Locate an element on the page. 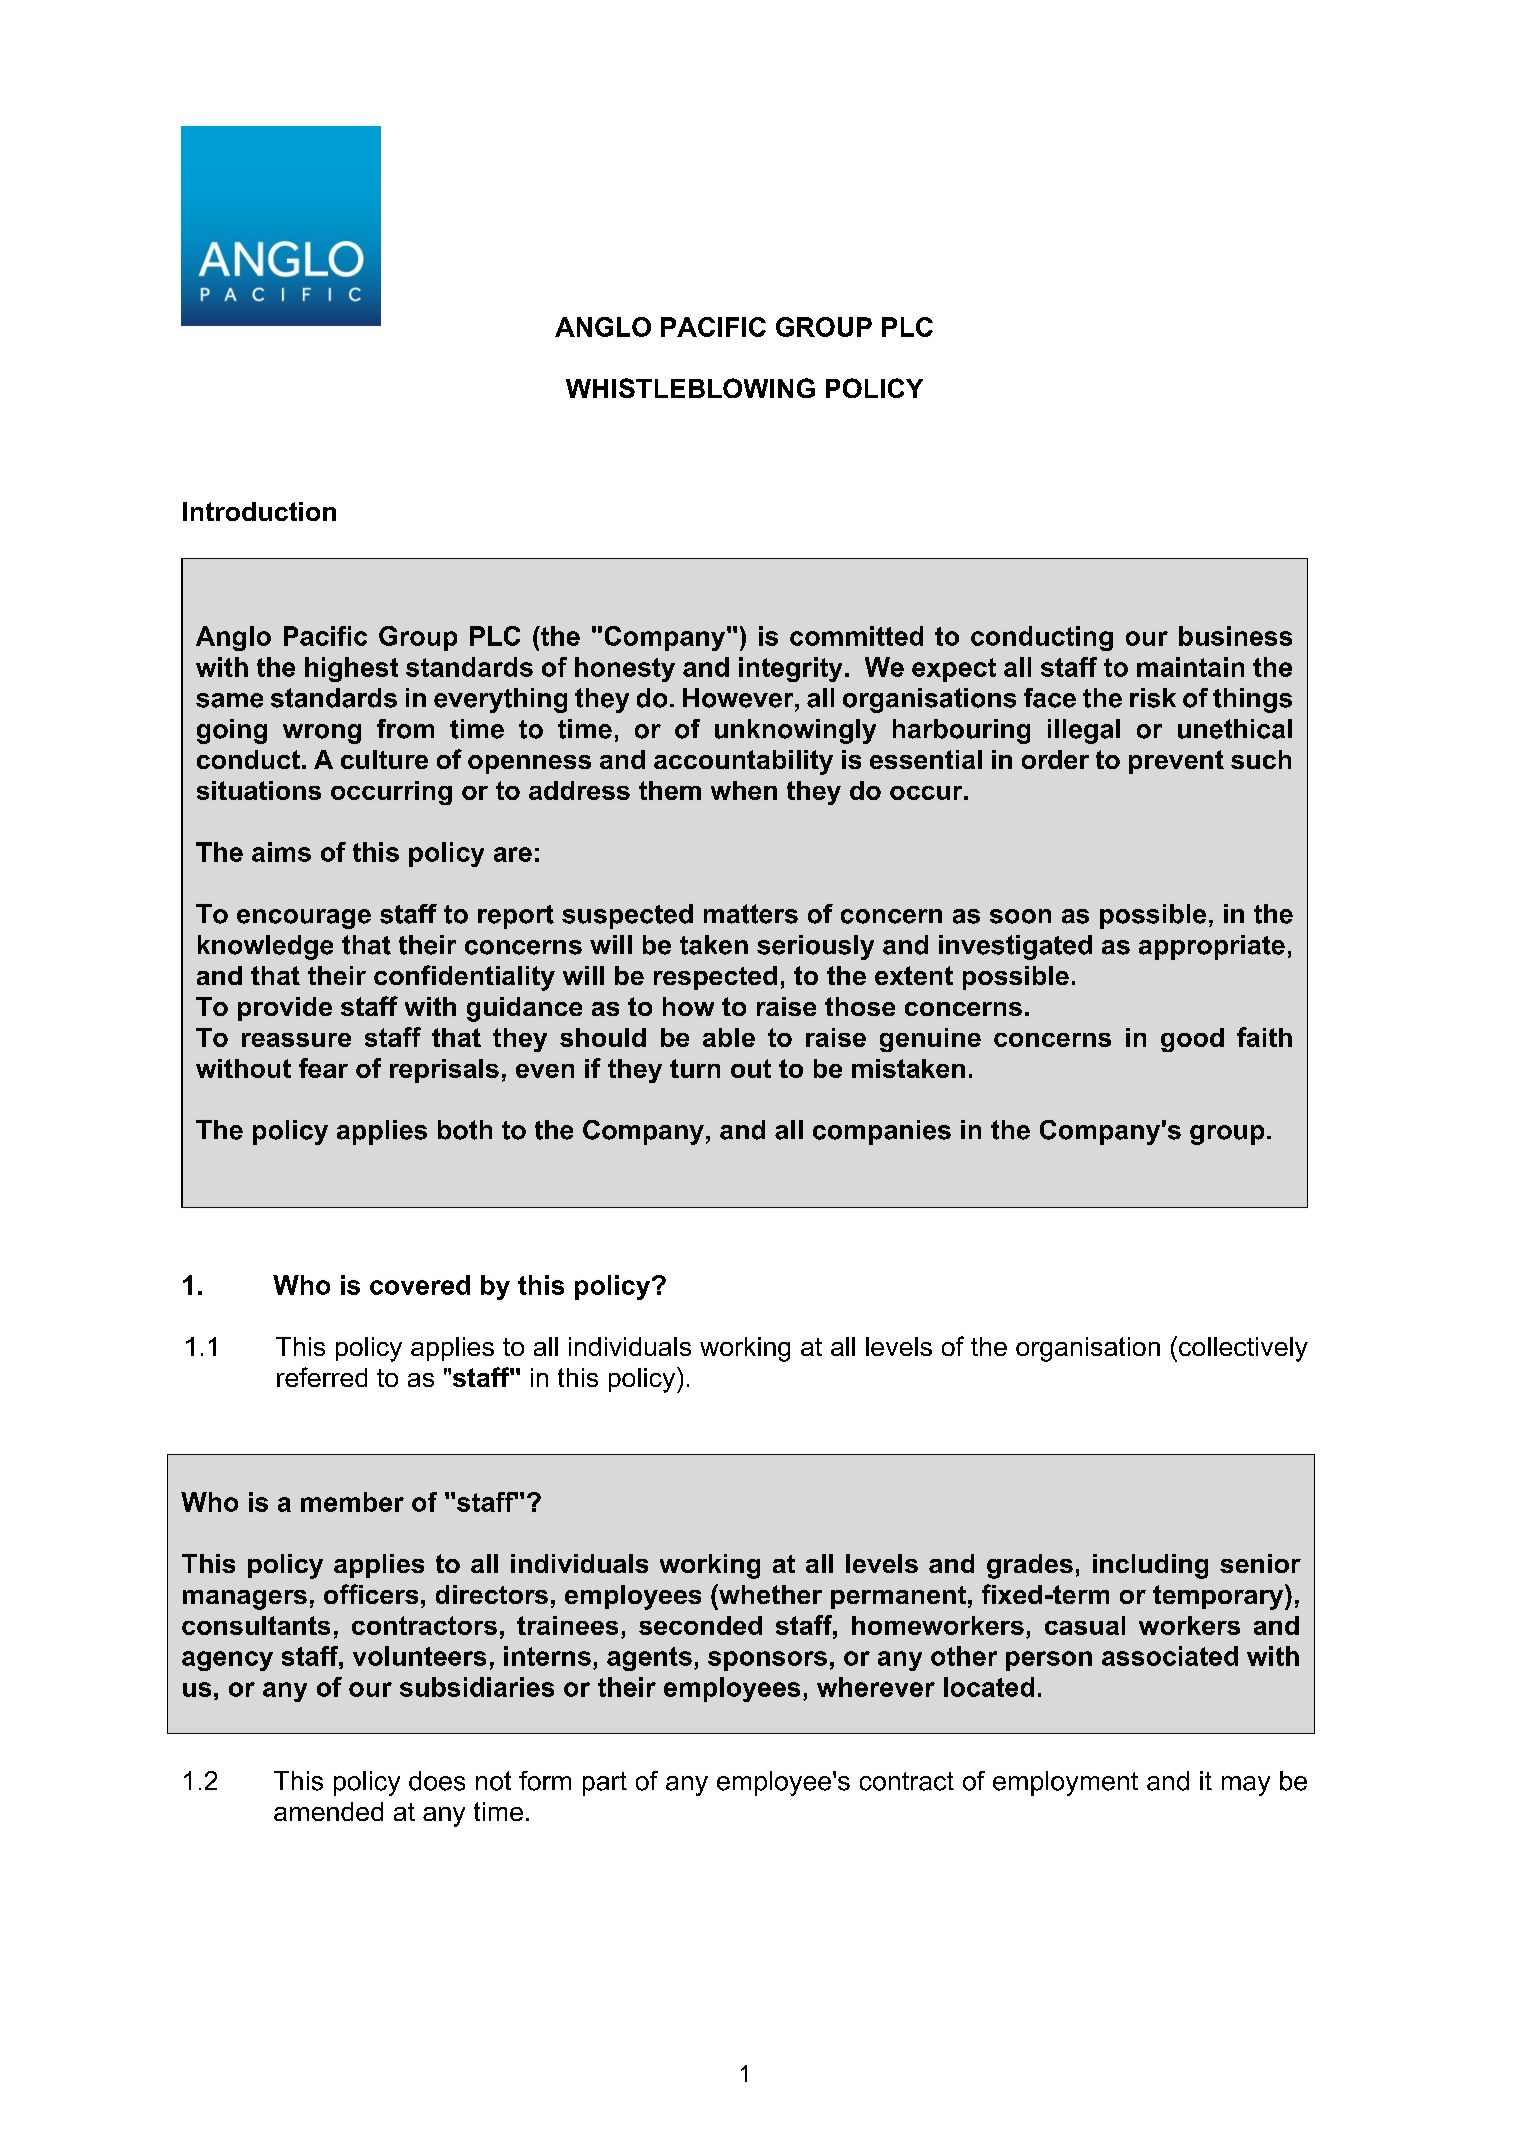 Image resolution: width=1522 pixels, height=2152 pixels. turn is located at coordinates (695, 1068).
